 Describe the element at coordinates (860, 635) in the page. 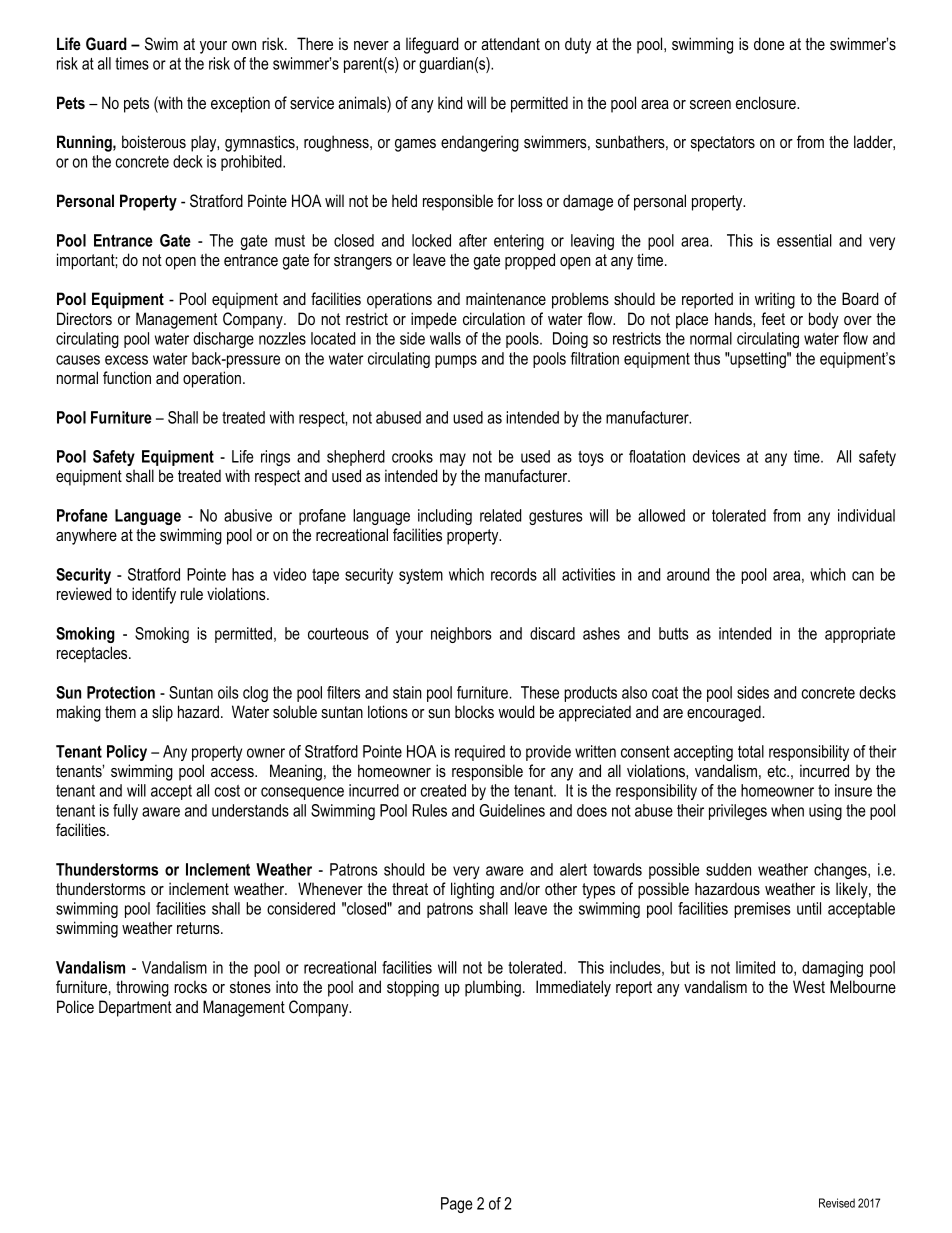

I see `appropriate` at that location.
